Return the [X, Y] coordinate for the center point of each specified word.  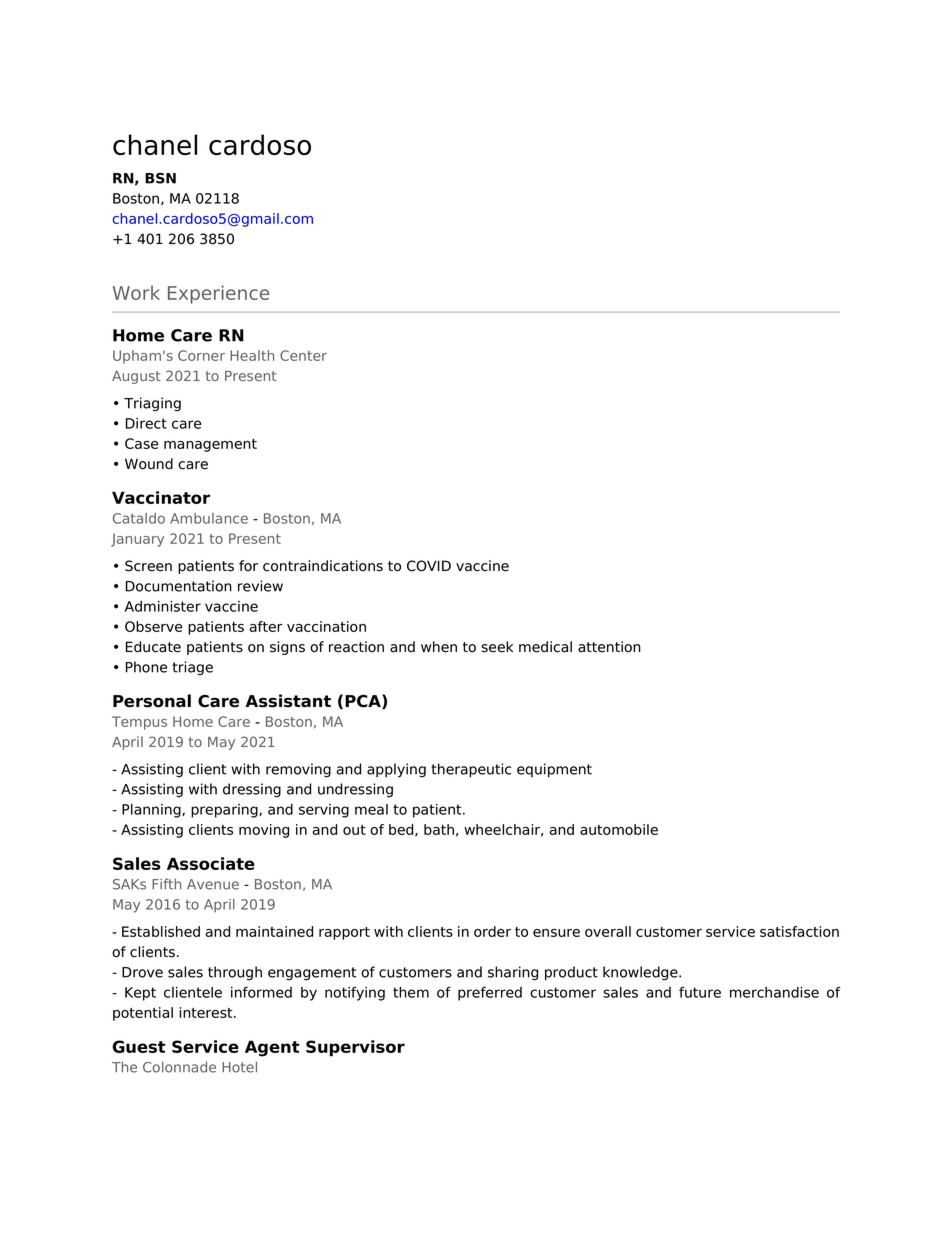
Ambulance [209, 518]
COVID [429, 566]
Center [303, 355]
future [700, 992]
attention [609, 647]
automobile [619, 829]
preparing [225, 811]
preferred [490, 993]
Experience [218, 294]
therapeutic [471, 770]
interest [207, 1012]
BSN [160, 178]
